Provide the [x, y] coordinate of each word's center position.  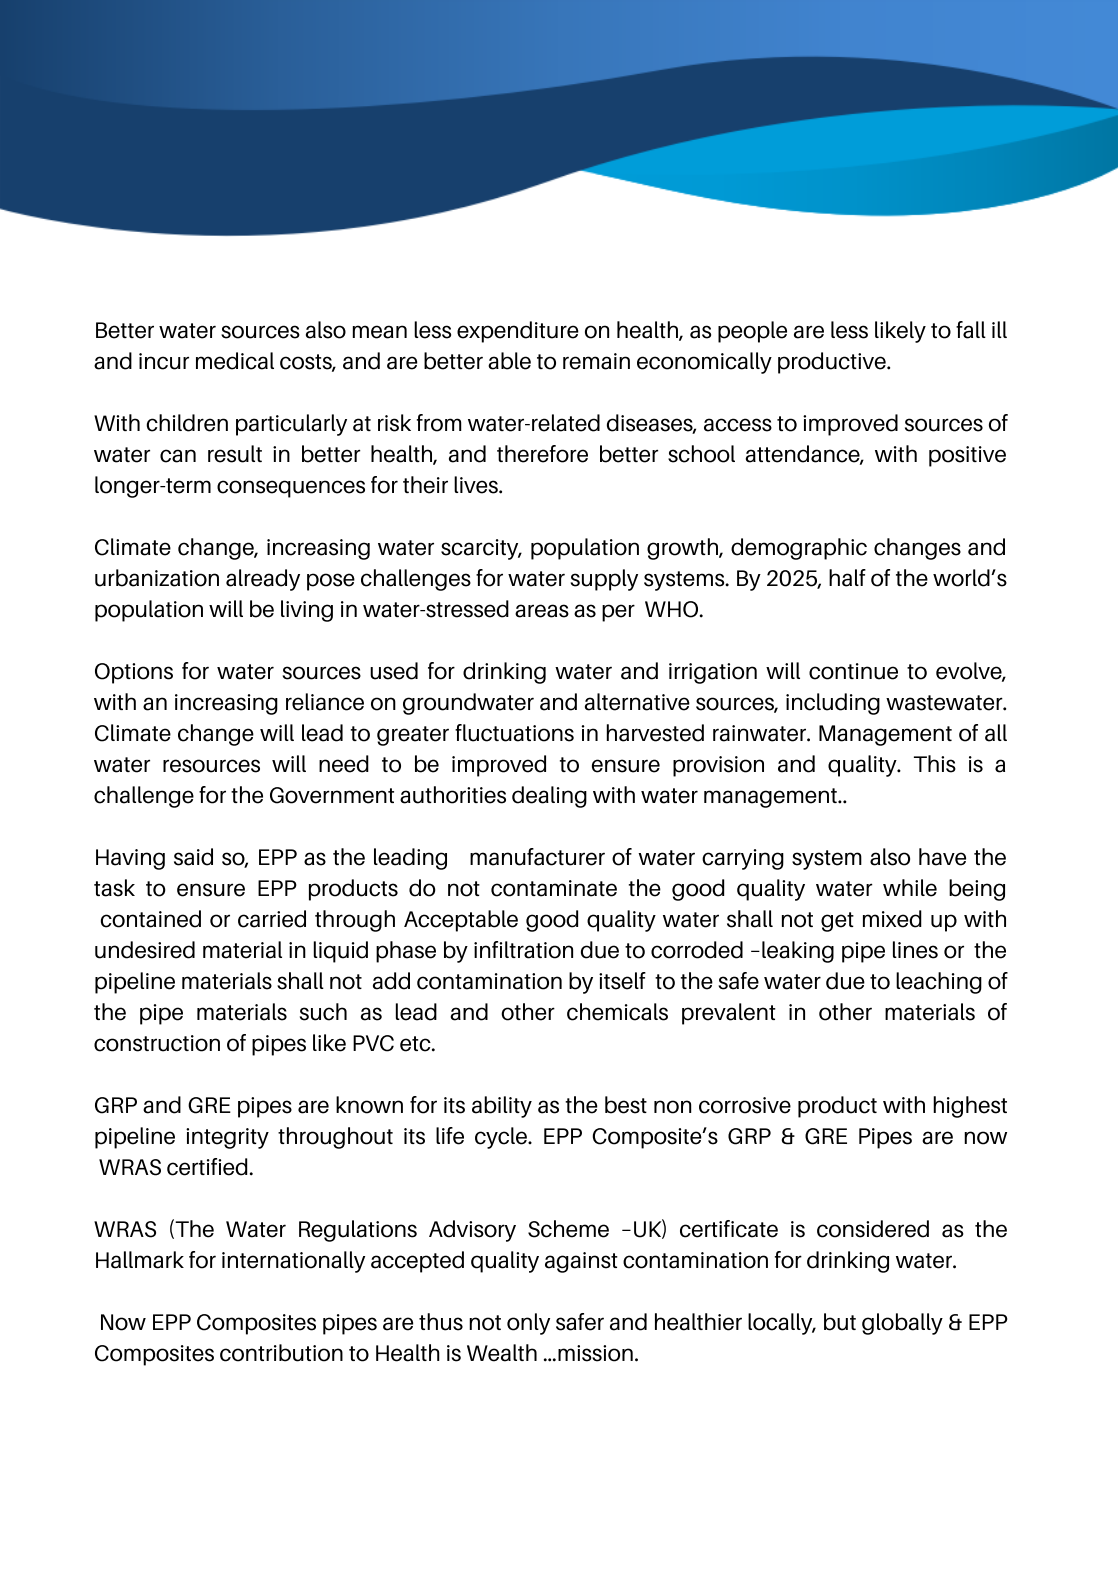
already [263, 580]
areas [542, 611]
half [847, 578]
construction [157, 1043]
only [528, 1324]
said [193, 857]
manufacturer [537, 857]
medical [235, 361]
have [942, 857]
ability [502, 1107]
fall [971, 330]
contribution [281, 1353]
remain [596, 361]
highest [970, 1107]
